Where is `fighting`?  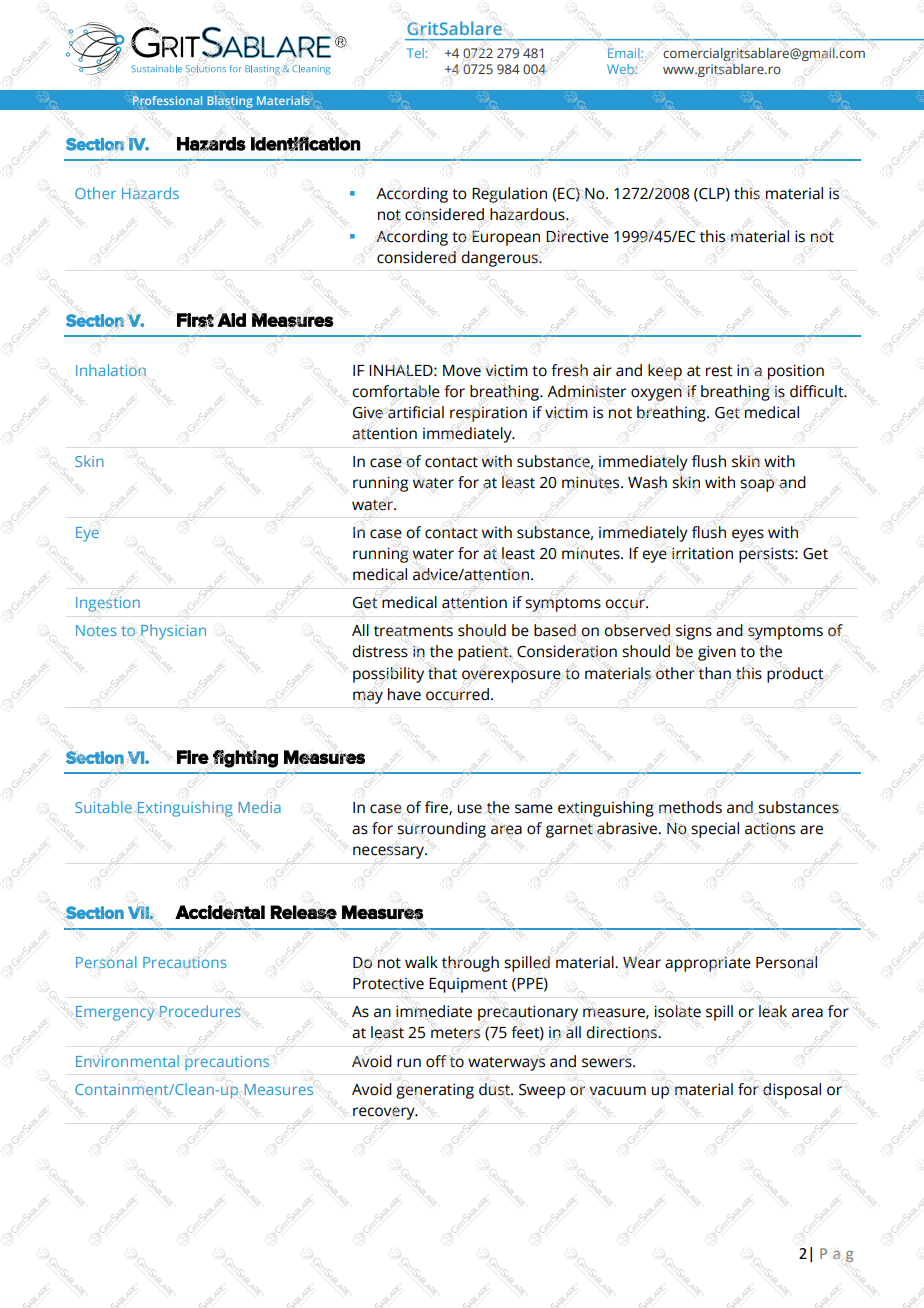
fighting is located at coordinates (245, 759).
